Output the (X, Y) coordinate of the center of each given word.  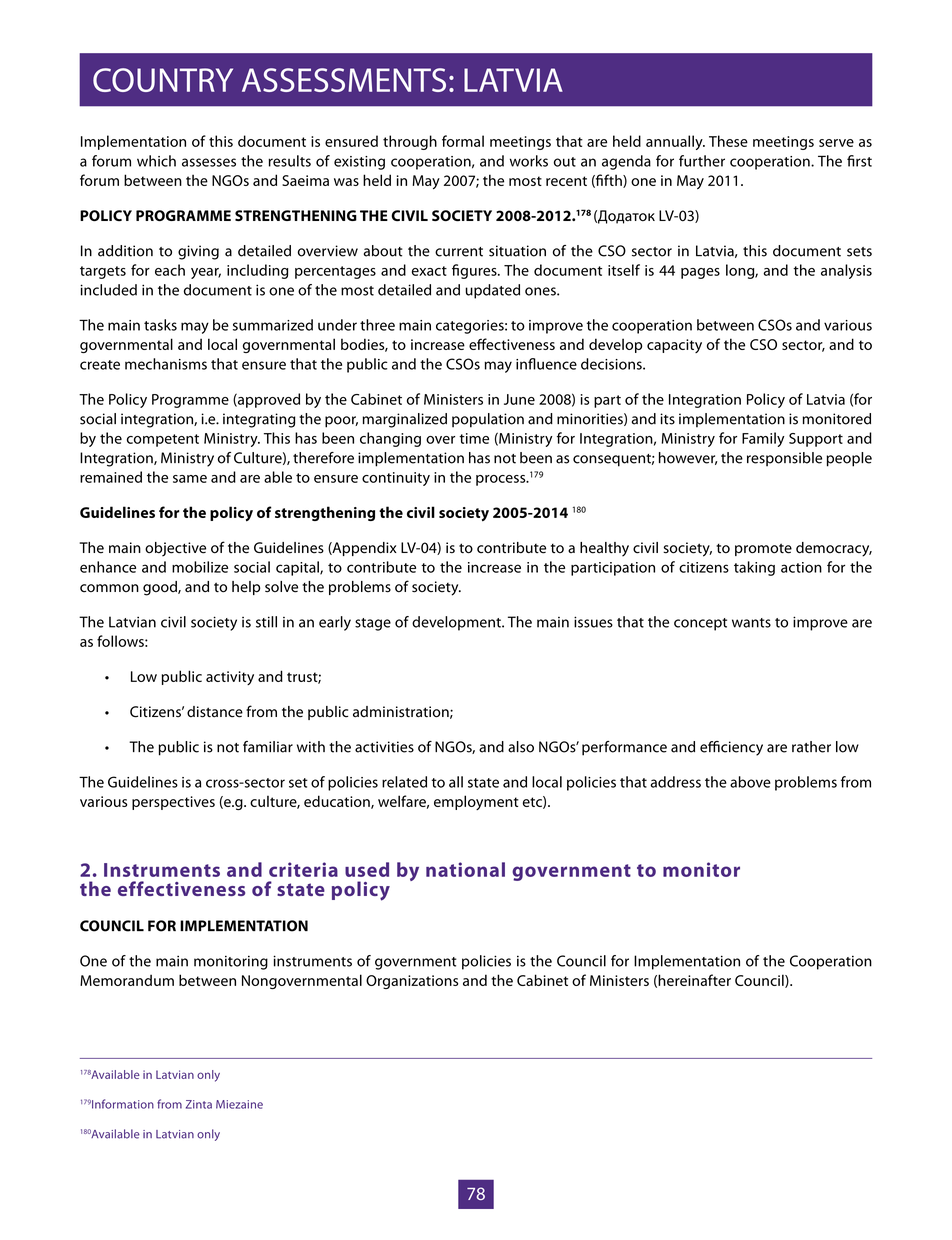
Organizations (412, 982)
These (728, 141)
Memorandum (127, 980)
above (750, 782)
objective (175, 549)
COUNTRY (163, 80)
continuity (396, 479)
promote (763, 549)
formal (463, 141)
